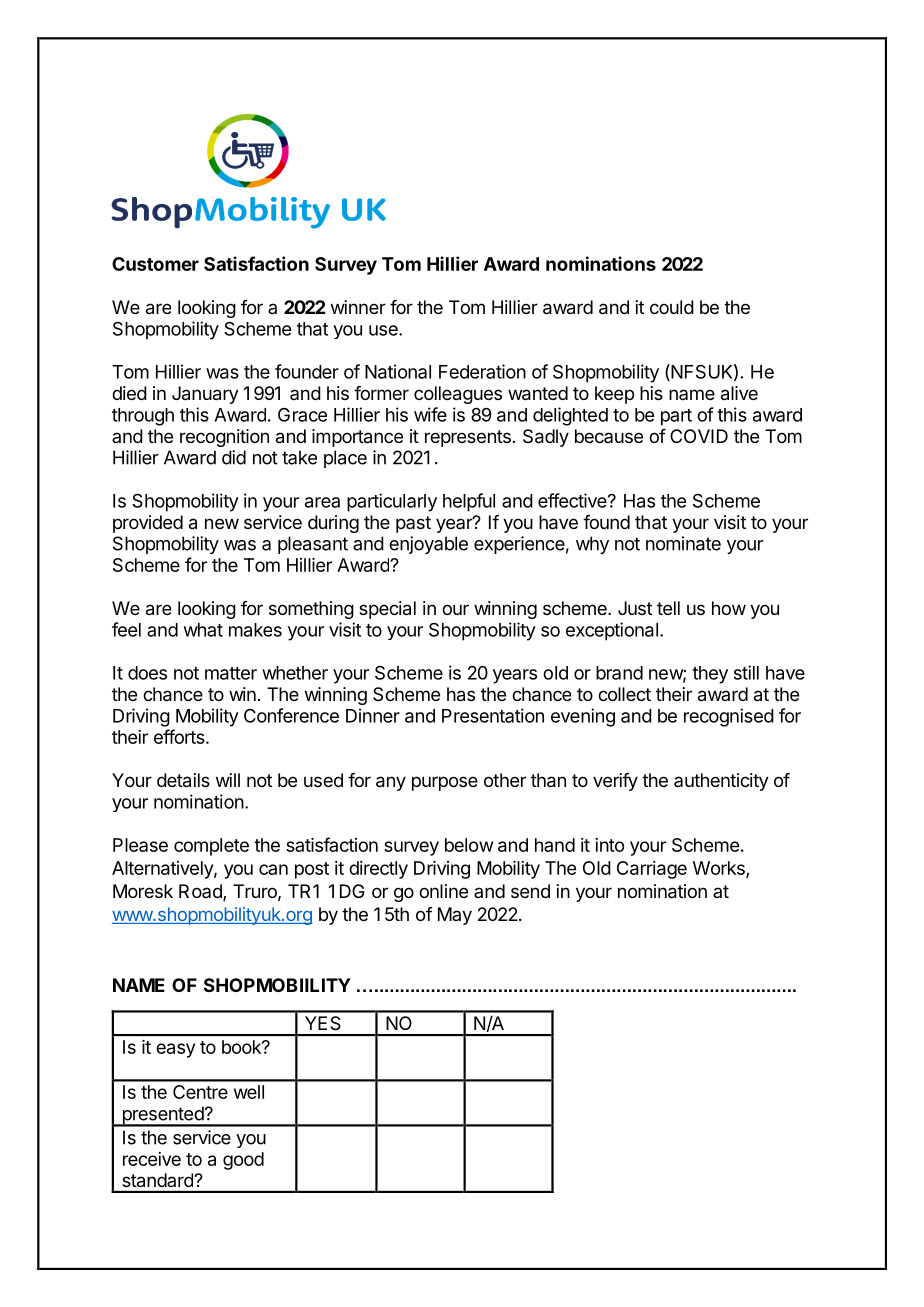 Image resolution: width=924 pixels, height=1307 pixels. Describe the element at coordinates (180, 736) in the screenshot. I see `efforts` at that location.
